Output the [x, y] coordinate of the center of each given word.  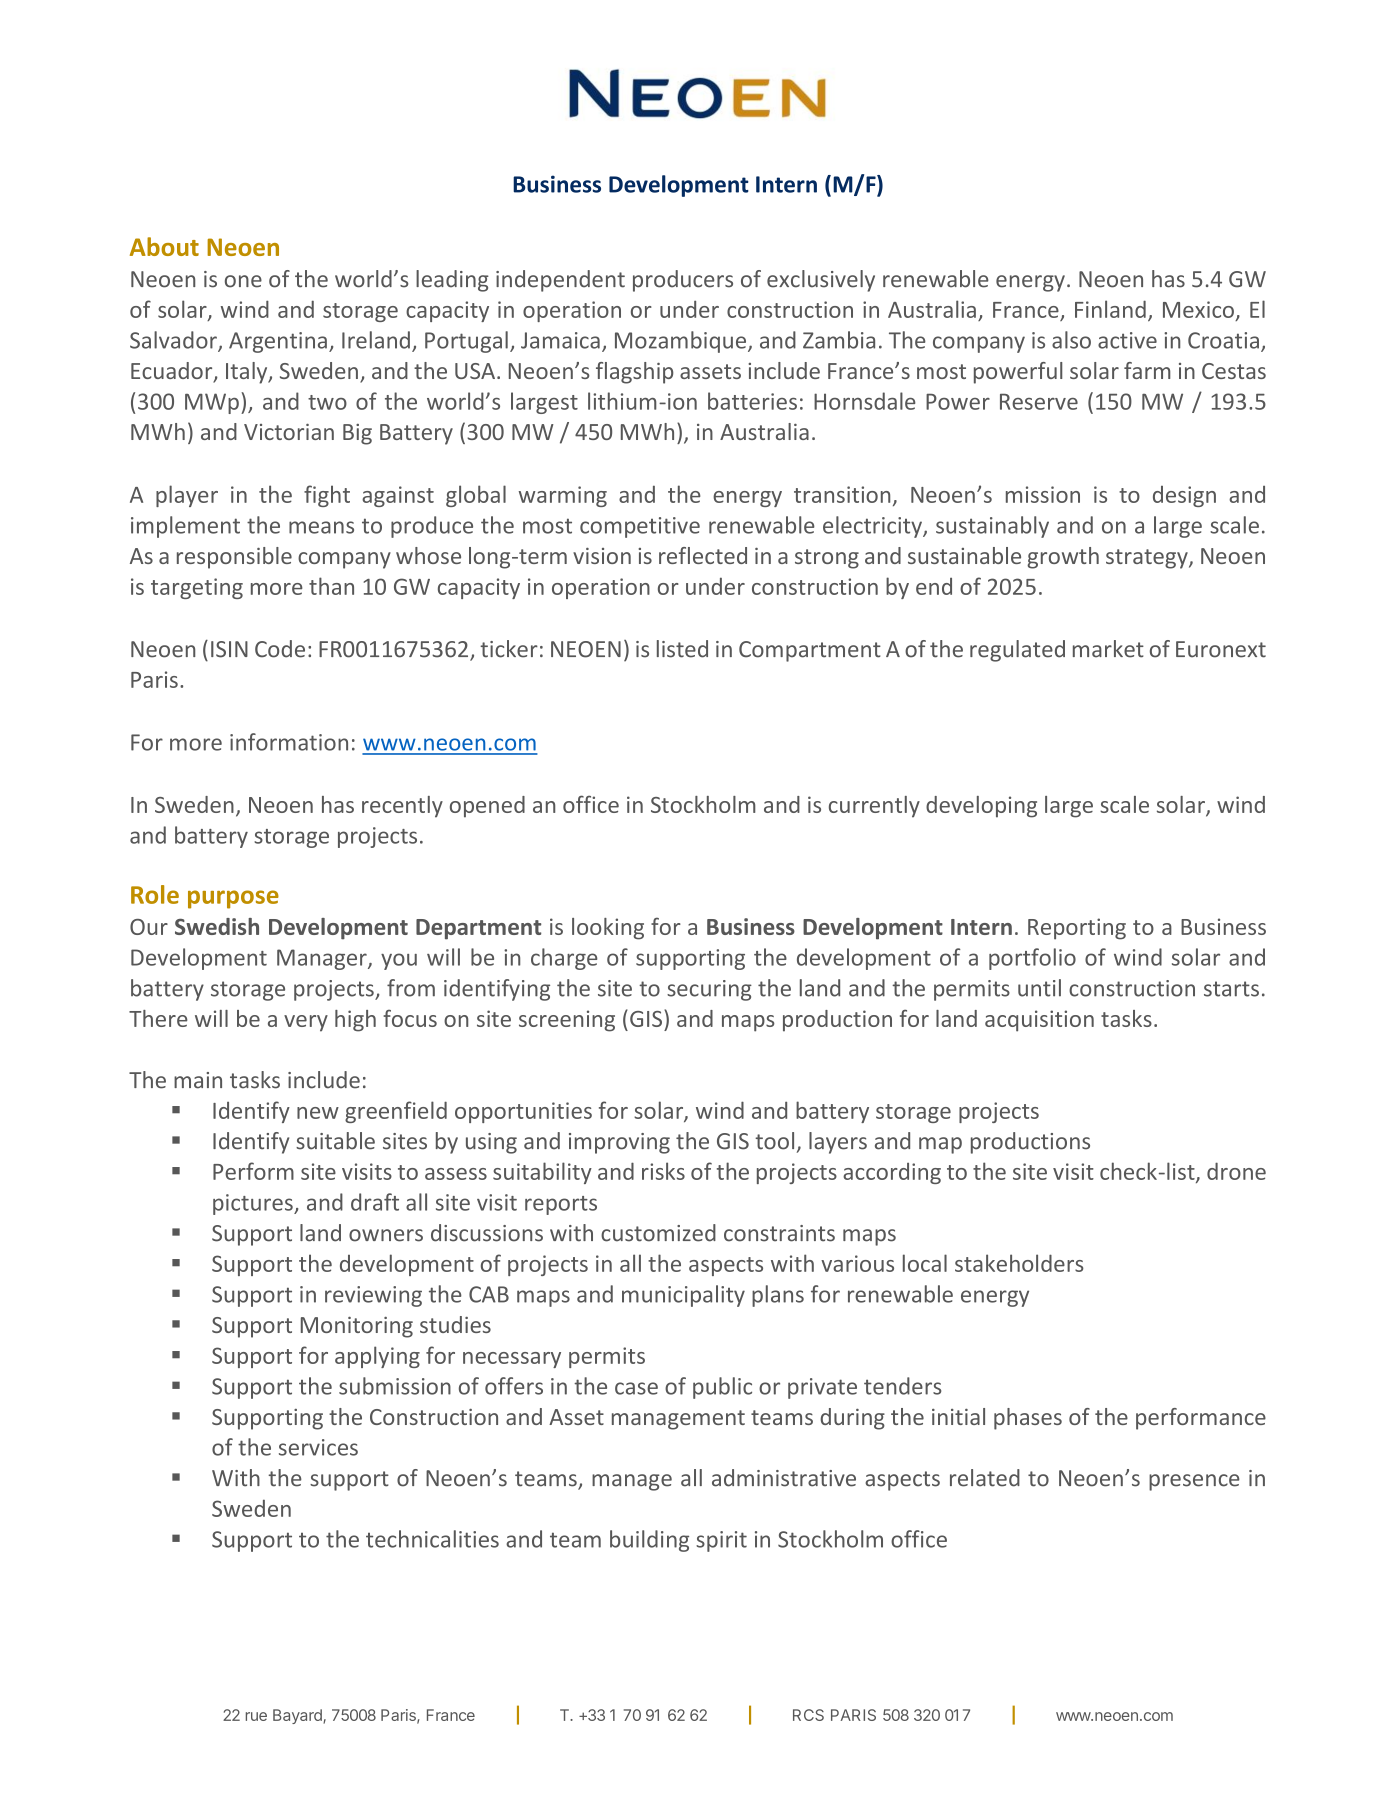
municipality [683, 1296]
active [1127, 340]
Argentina [278, 342]
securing [709, 990]
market [1108, 649]
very [306, 1023]
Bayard [298, 1716]
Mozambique [682, 342]
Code [280, 649]
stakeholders [1019, 1263]
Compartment [810, 651]
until [1039, 988]
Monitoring [357, 1327]
